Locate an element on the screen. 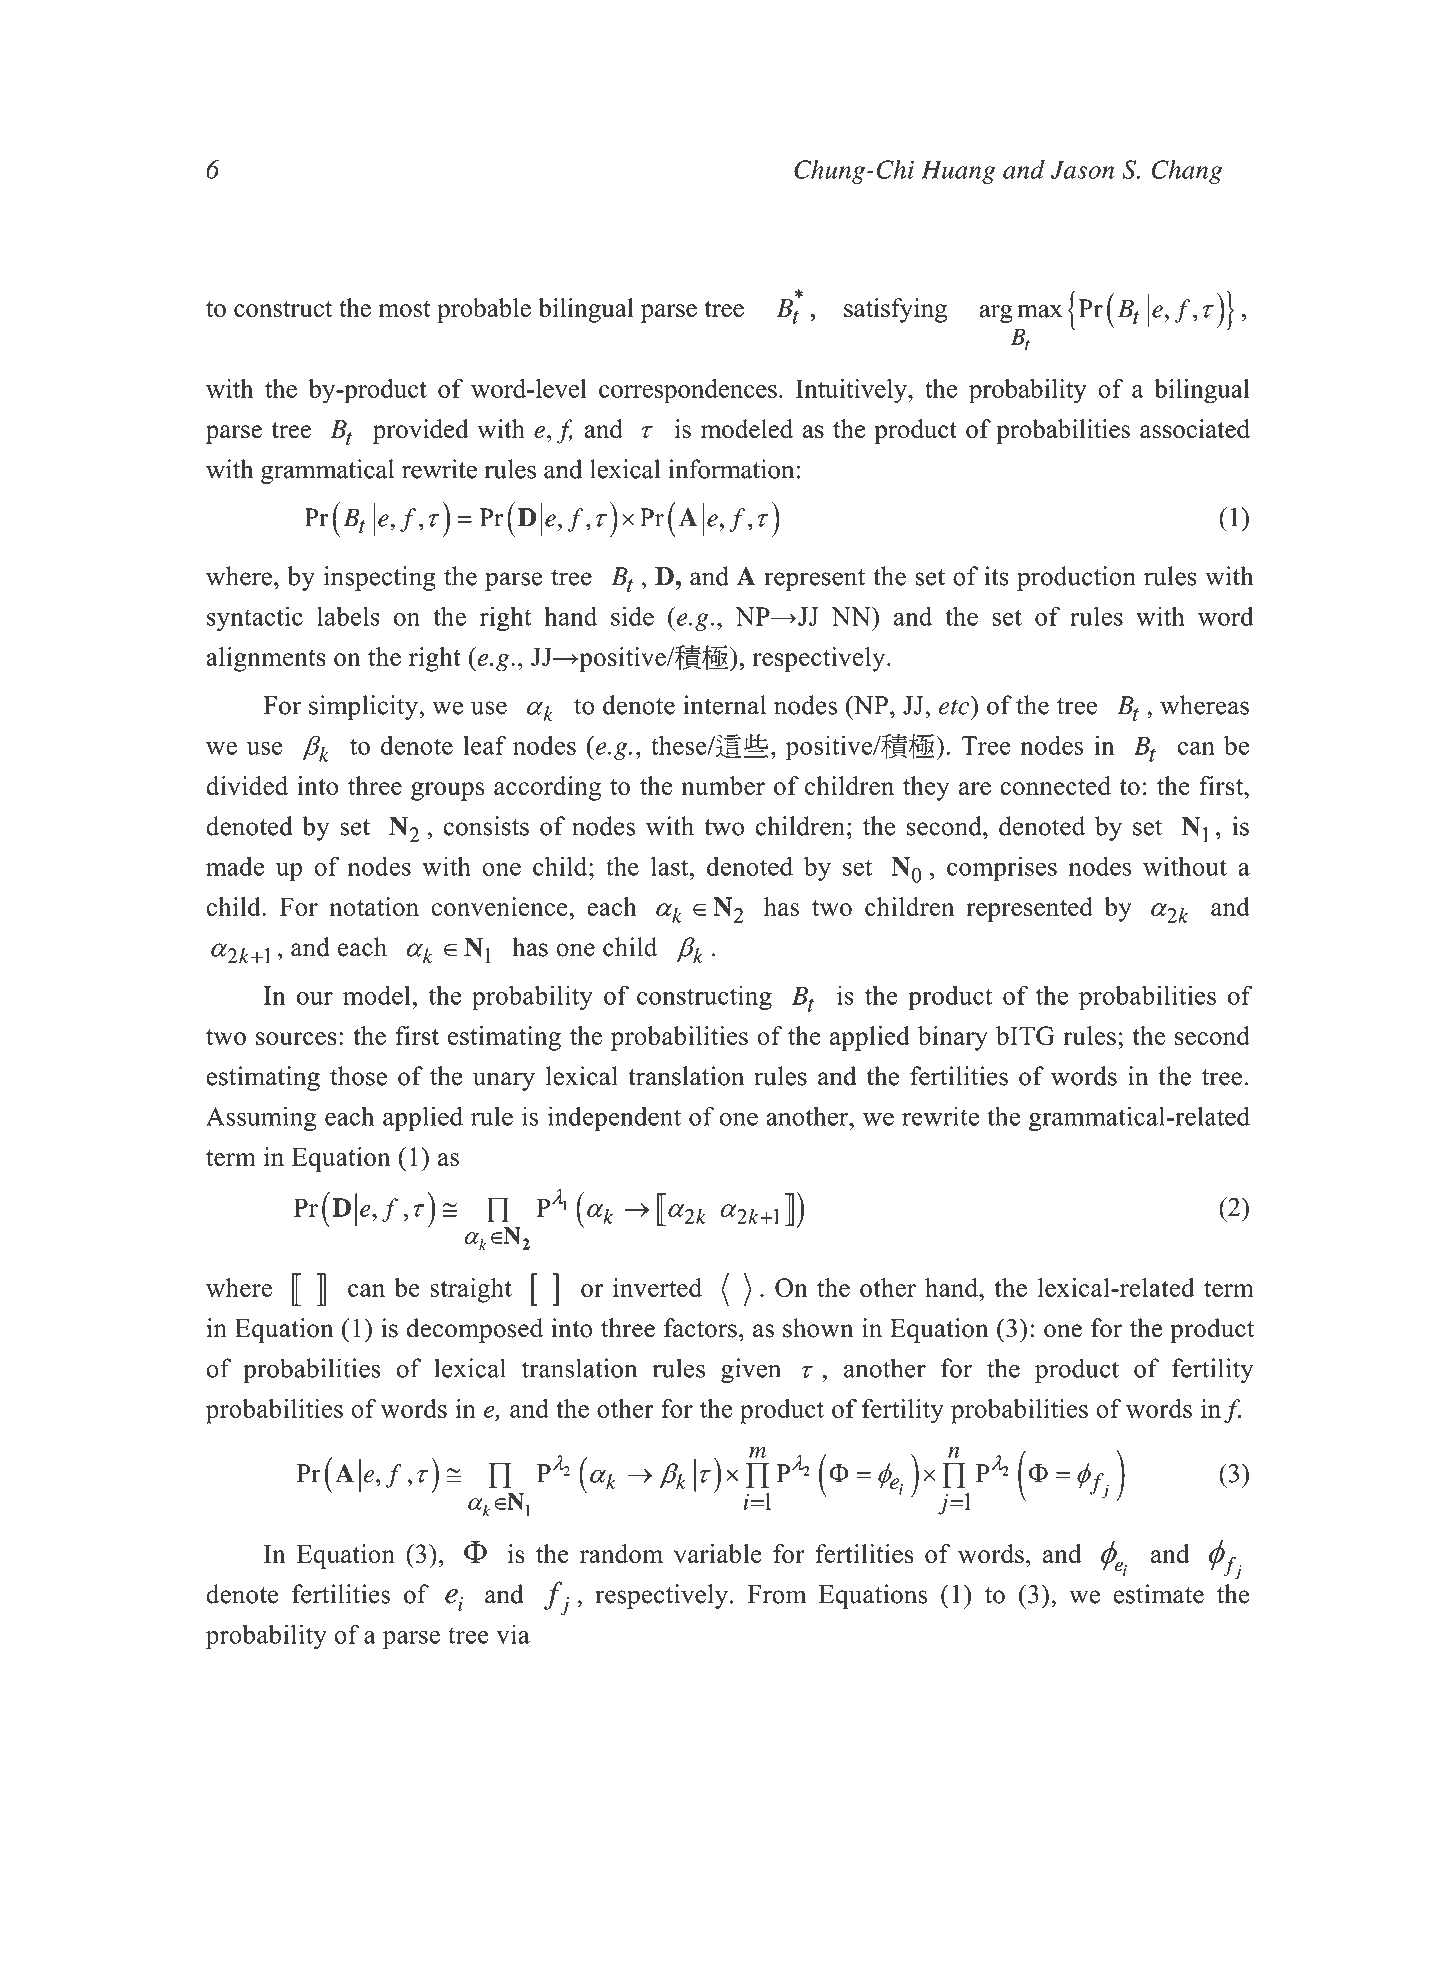 This screenshot has height=1981, width=1449. estimate is located at coordinates (1159, 1594).
